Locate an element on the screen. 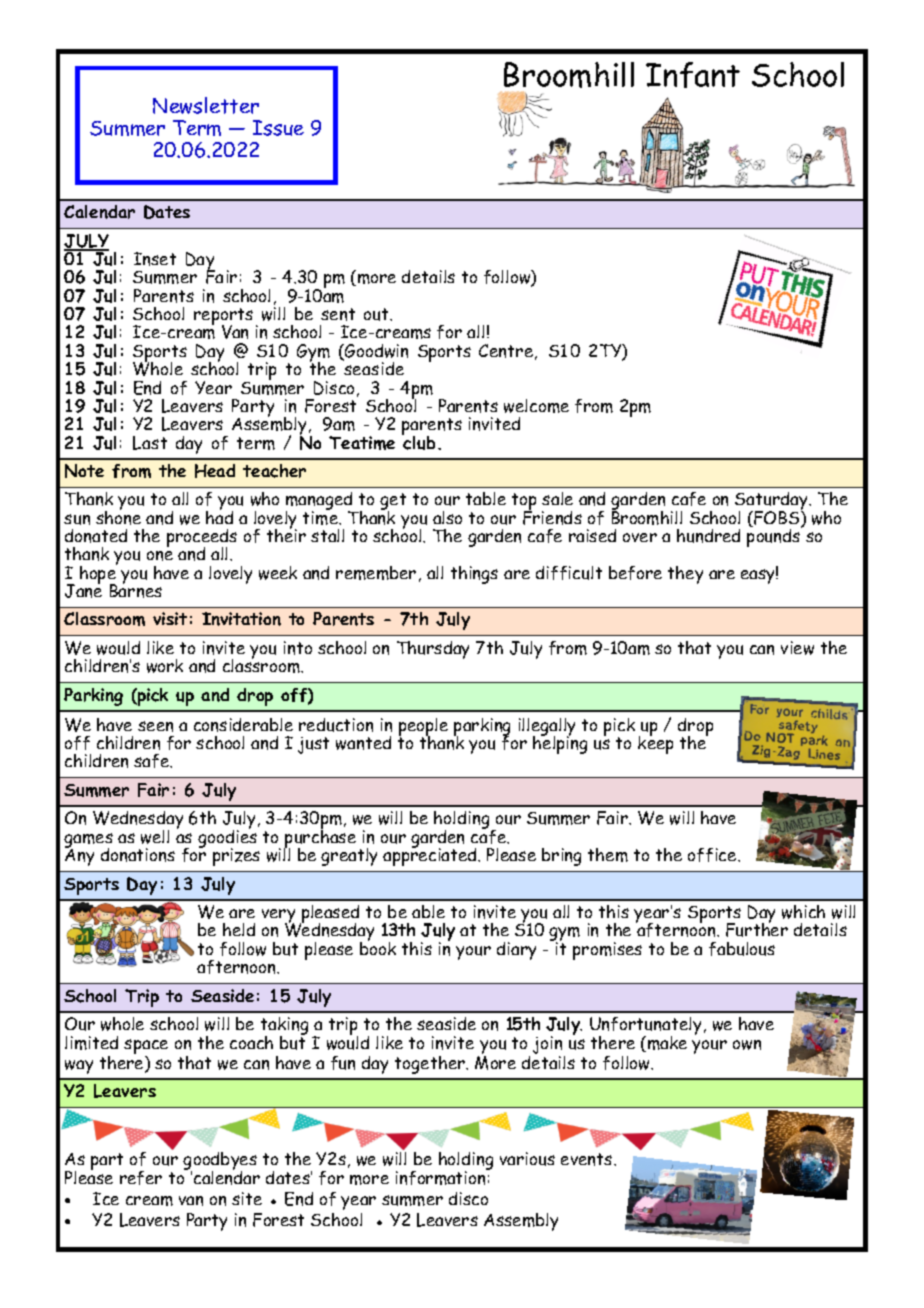 The height and width of the screenshot is (1308, 924). Last is located at coordinates (150, 443).
